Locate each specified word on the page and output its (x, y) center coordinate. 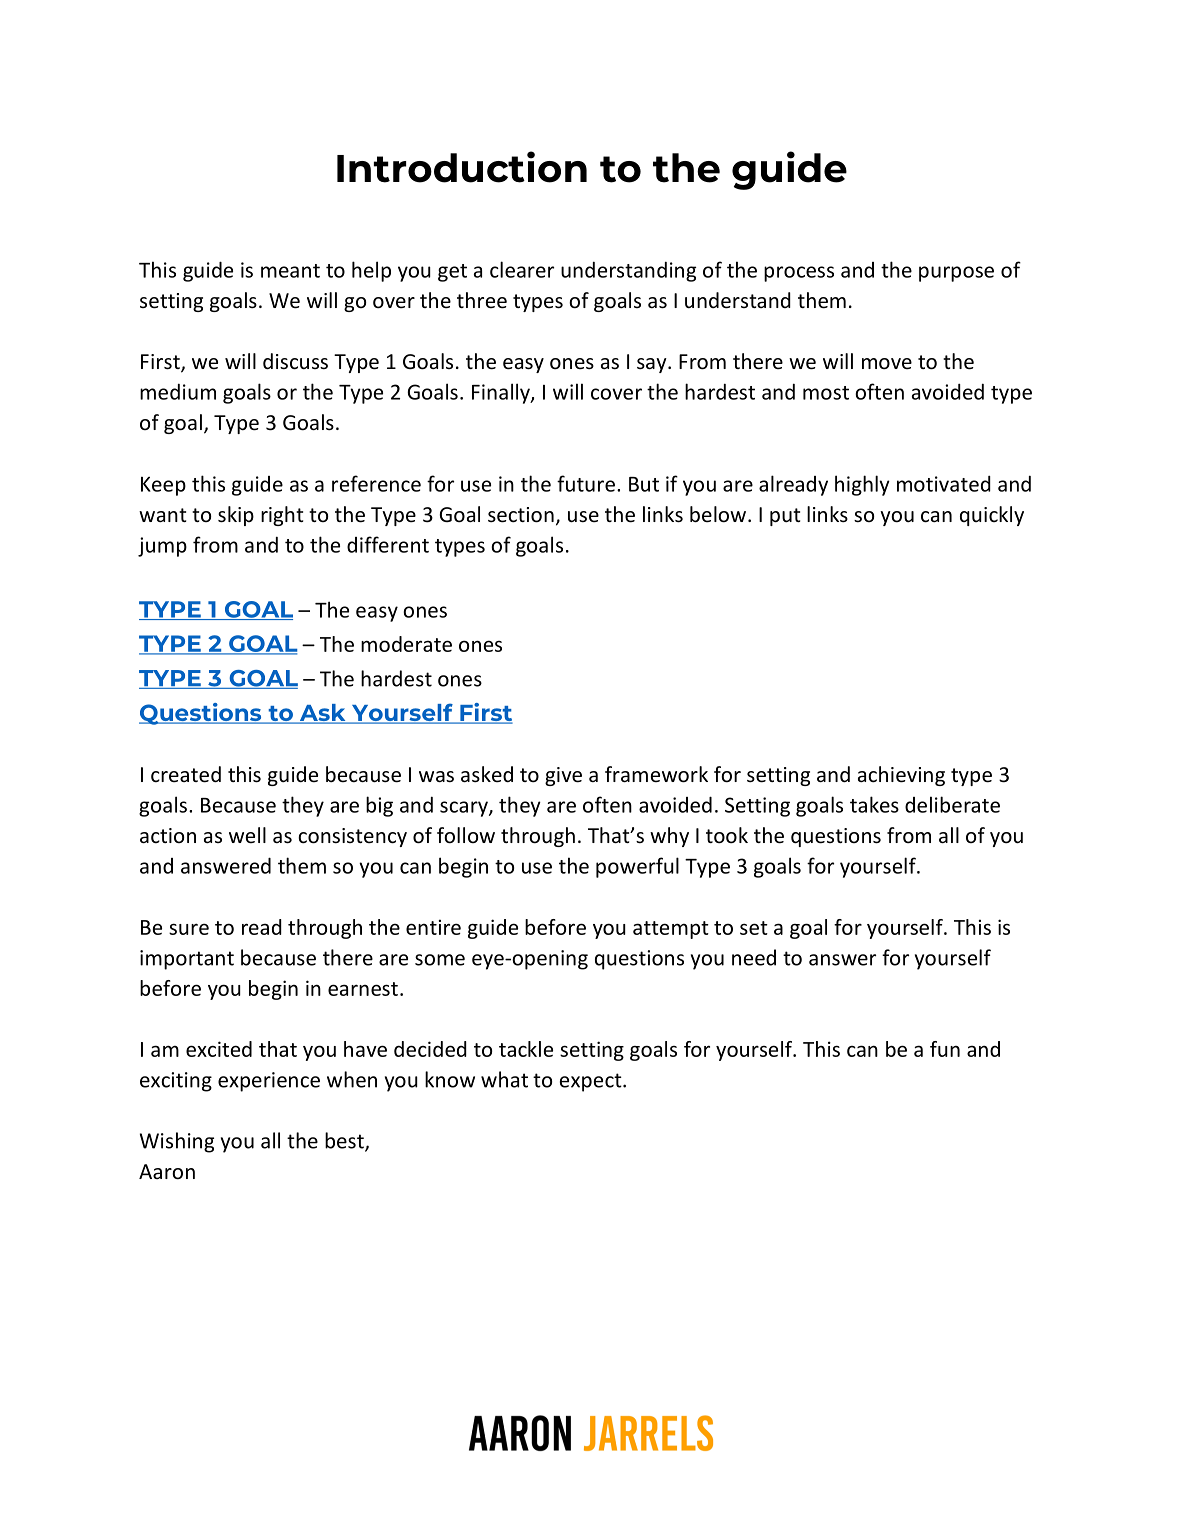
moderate (406, 644)
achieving (901, 776)
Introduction (462, 167)
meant (290, 271)
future (586, 483)
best (345, 1141)
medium (178, 392)
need (754, 957)
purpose (956, 274)
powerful (637, 867)
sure (189, 929)
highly (862, 485)
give (563, 776)
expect (592, 1082)
